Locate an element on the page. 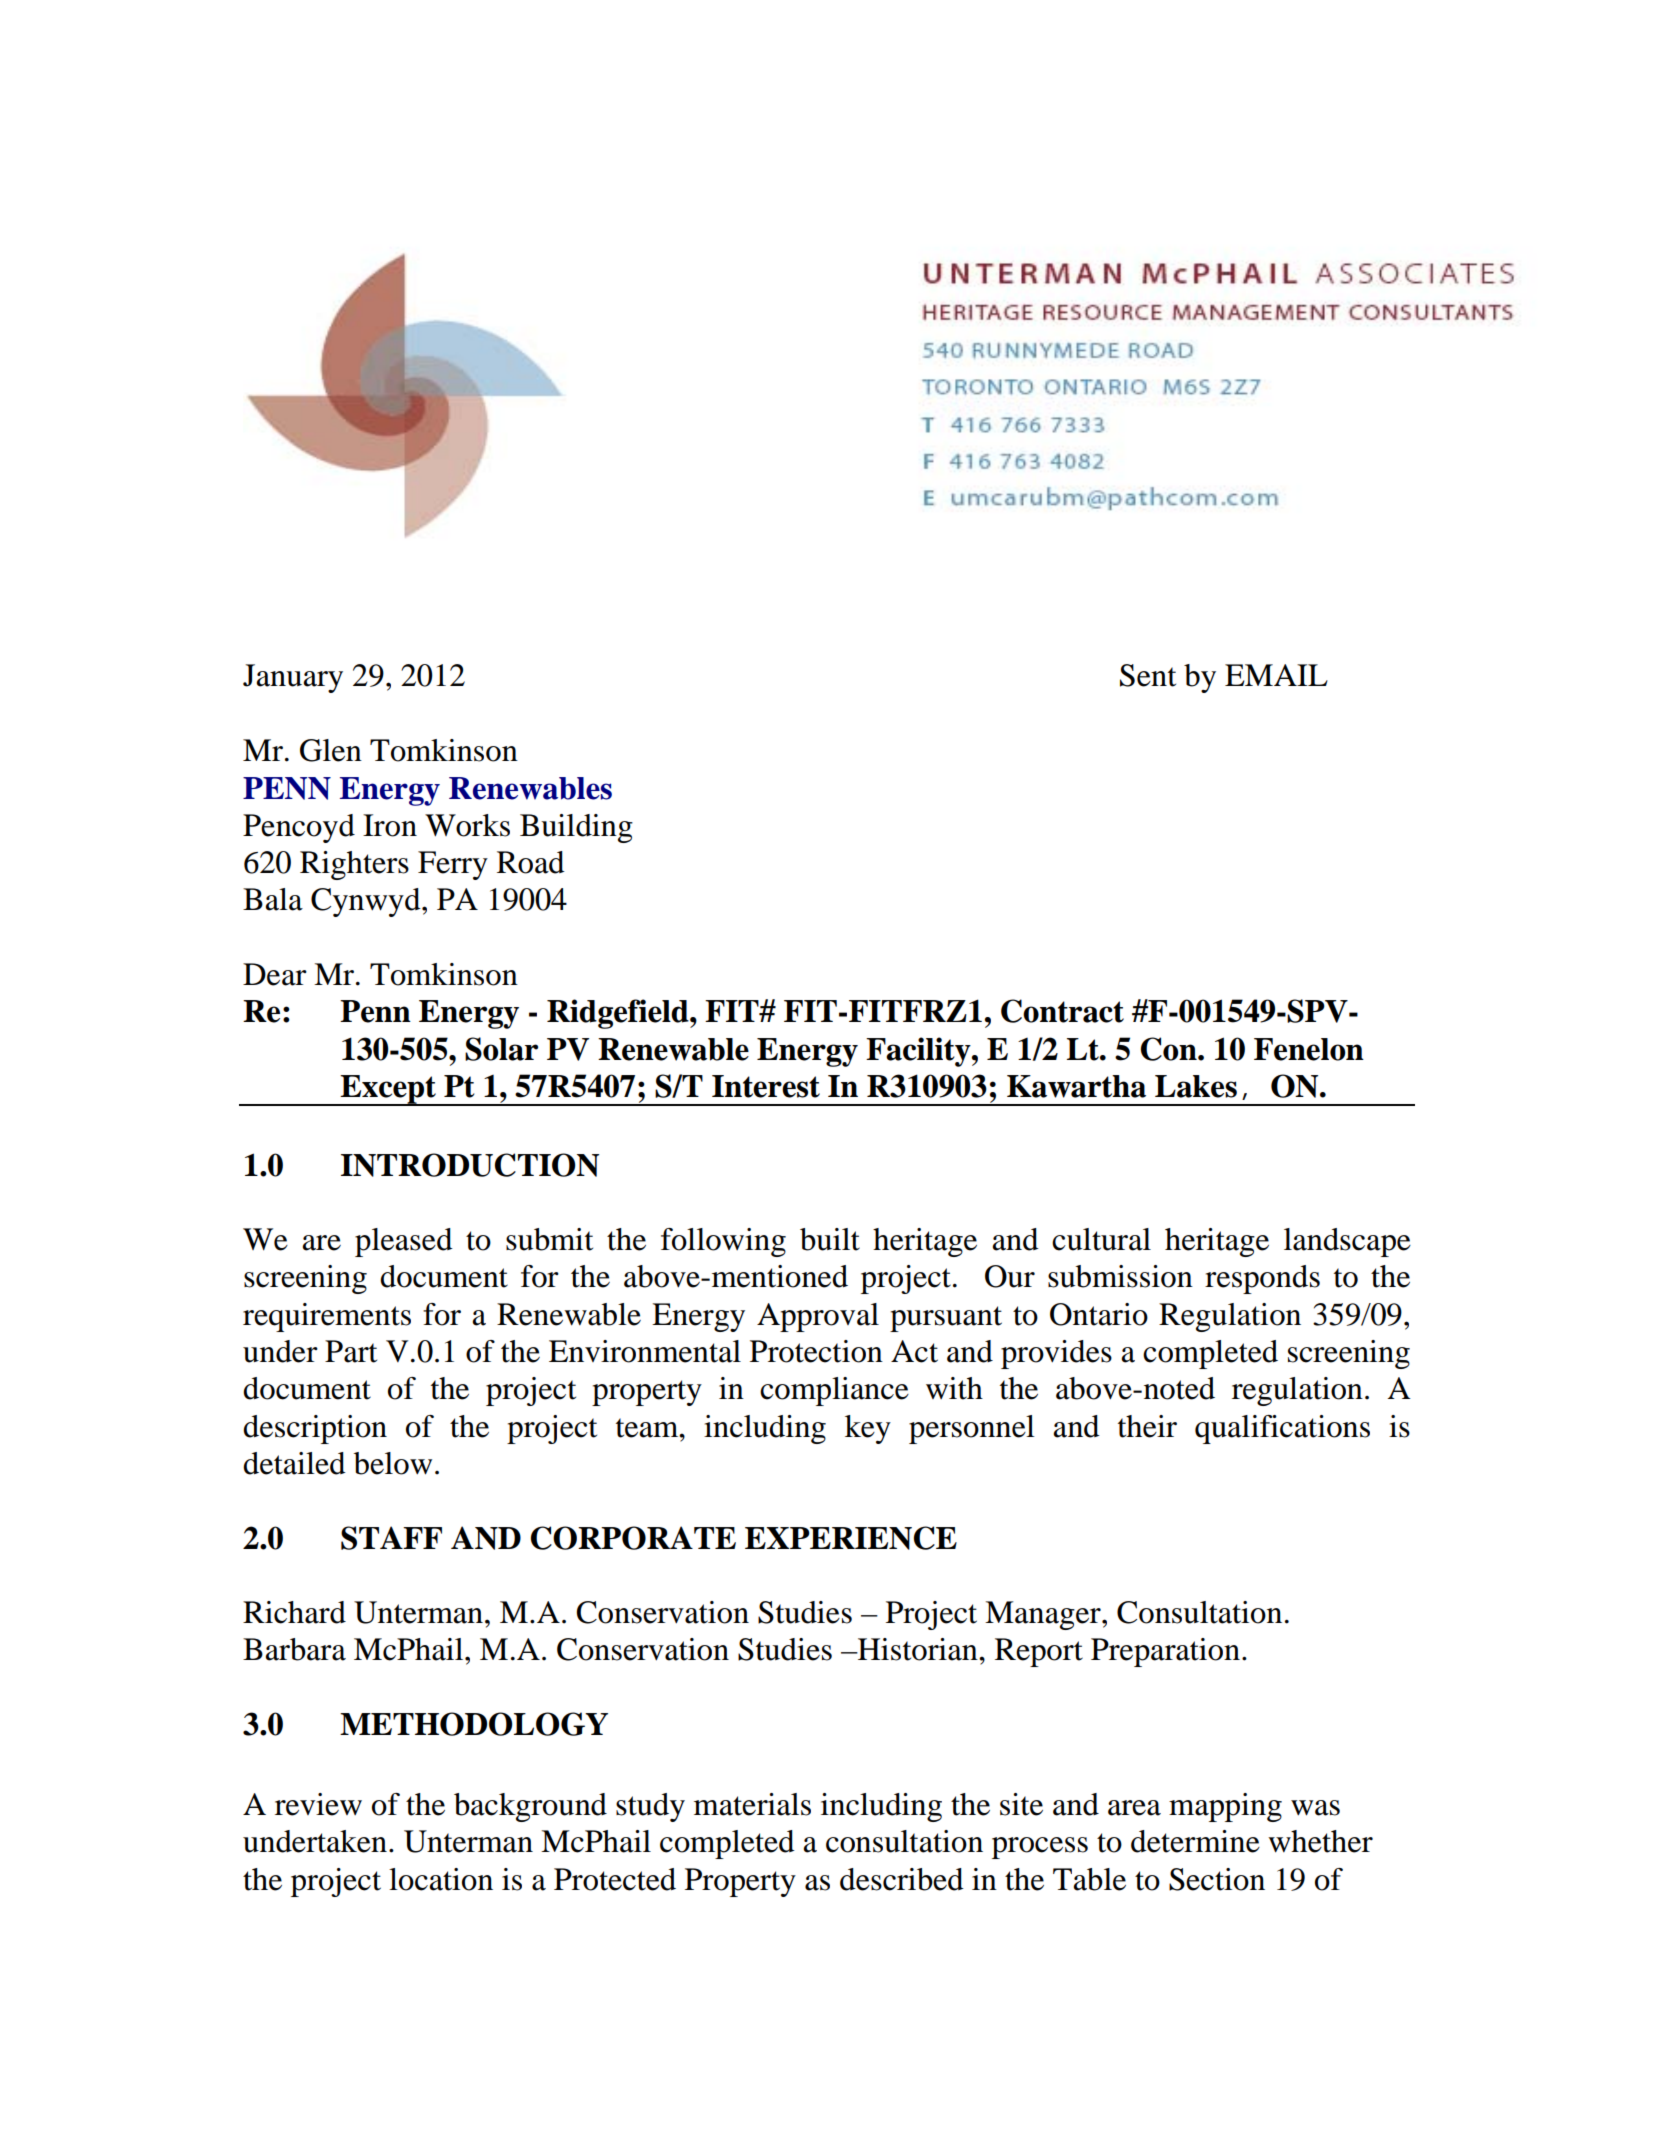 The width and height of the document is (1654, 2141). responds is located at coordinates (1262, 1279).
